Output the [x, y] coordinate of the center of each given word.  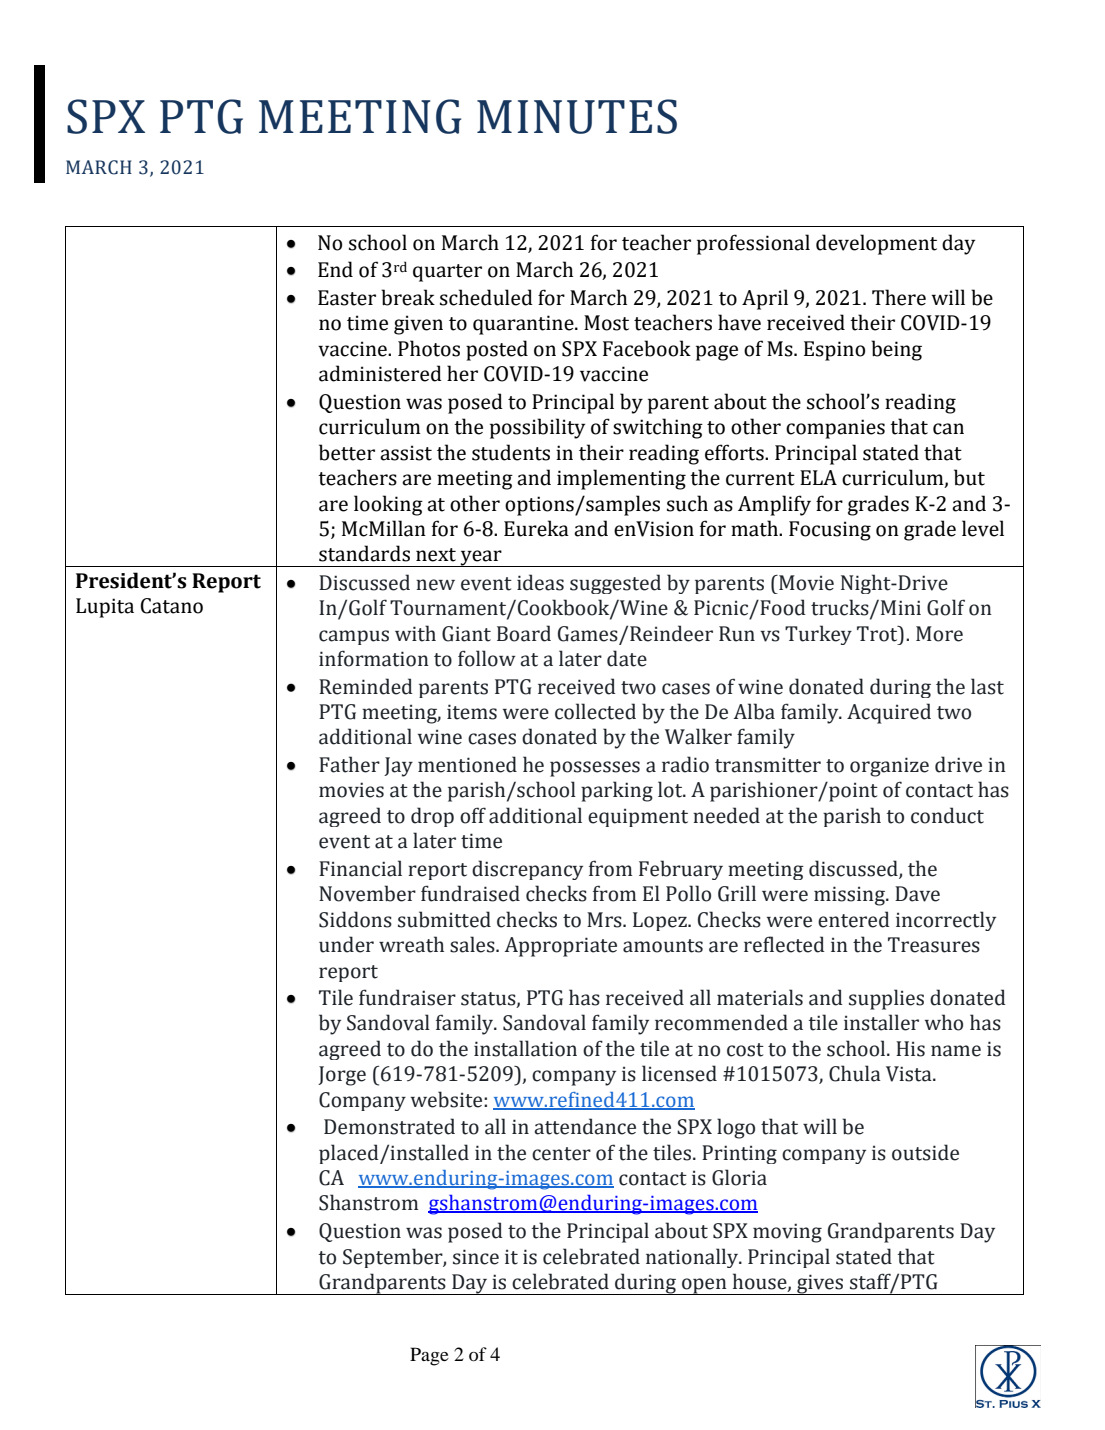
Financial [360, 868]
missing [851, 896]
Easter [347, 298]
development [876, 244]
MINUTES [577, 116]
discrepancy [527, 870]
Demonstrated [389, 1126]
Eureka [536, 528]
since [476, 1257]
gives [820, 1284]
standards [364, 553]
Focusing [830, 531]
